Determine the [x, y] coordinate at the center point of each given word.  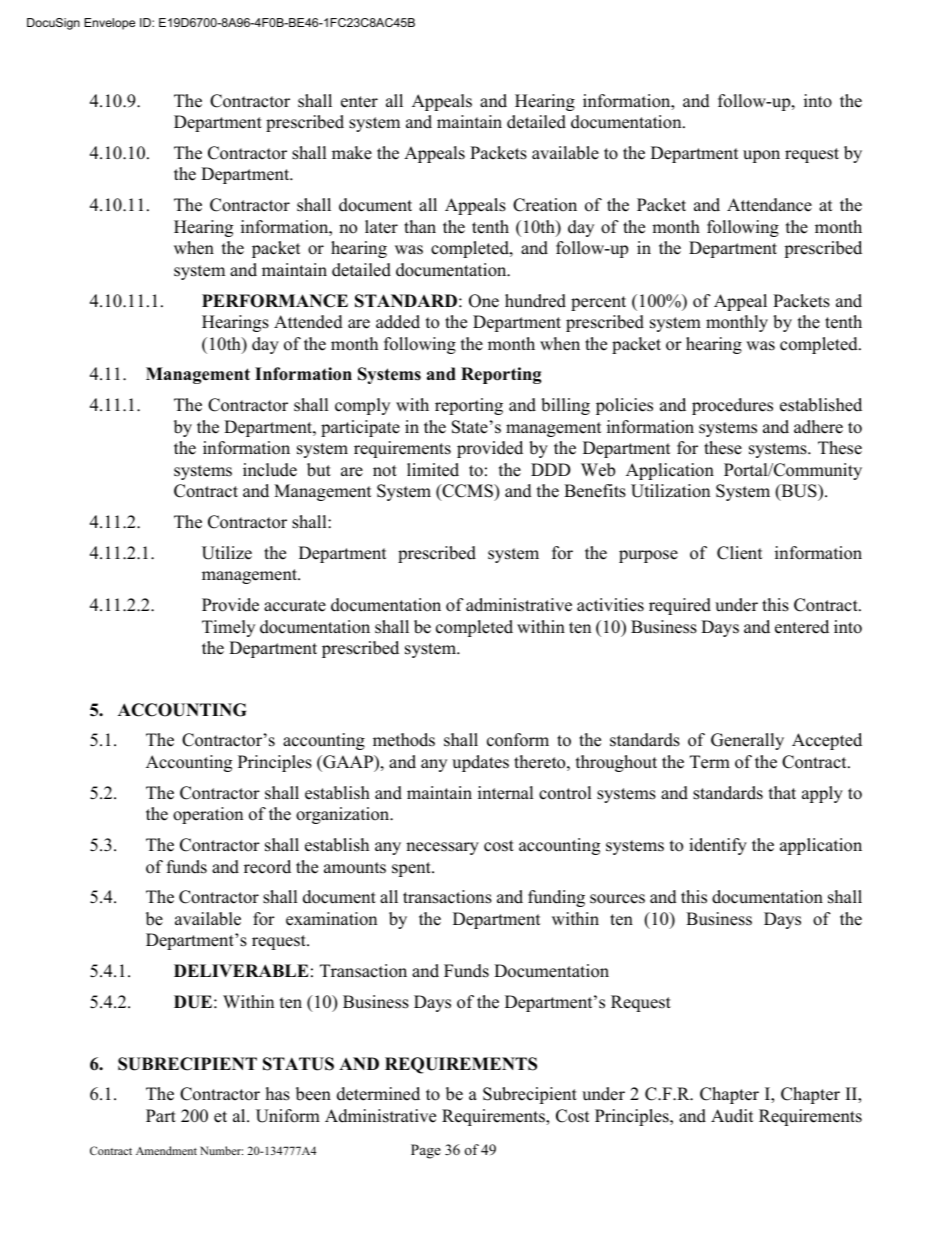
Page [426, 1151]
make [352, 153]
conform [518, 740]
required [680, 606]
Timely [228, 628]
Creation [545, 205]
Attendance [769, 205]
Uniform [288, 1116]
